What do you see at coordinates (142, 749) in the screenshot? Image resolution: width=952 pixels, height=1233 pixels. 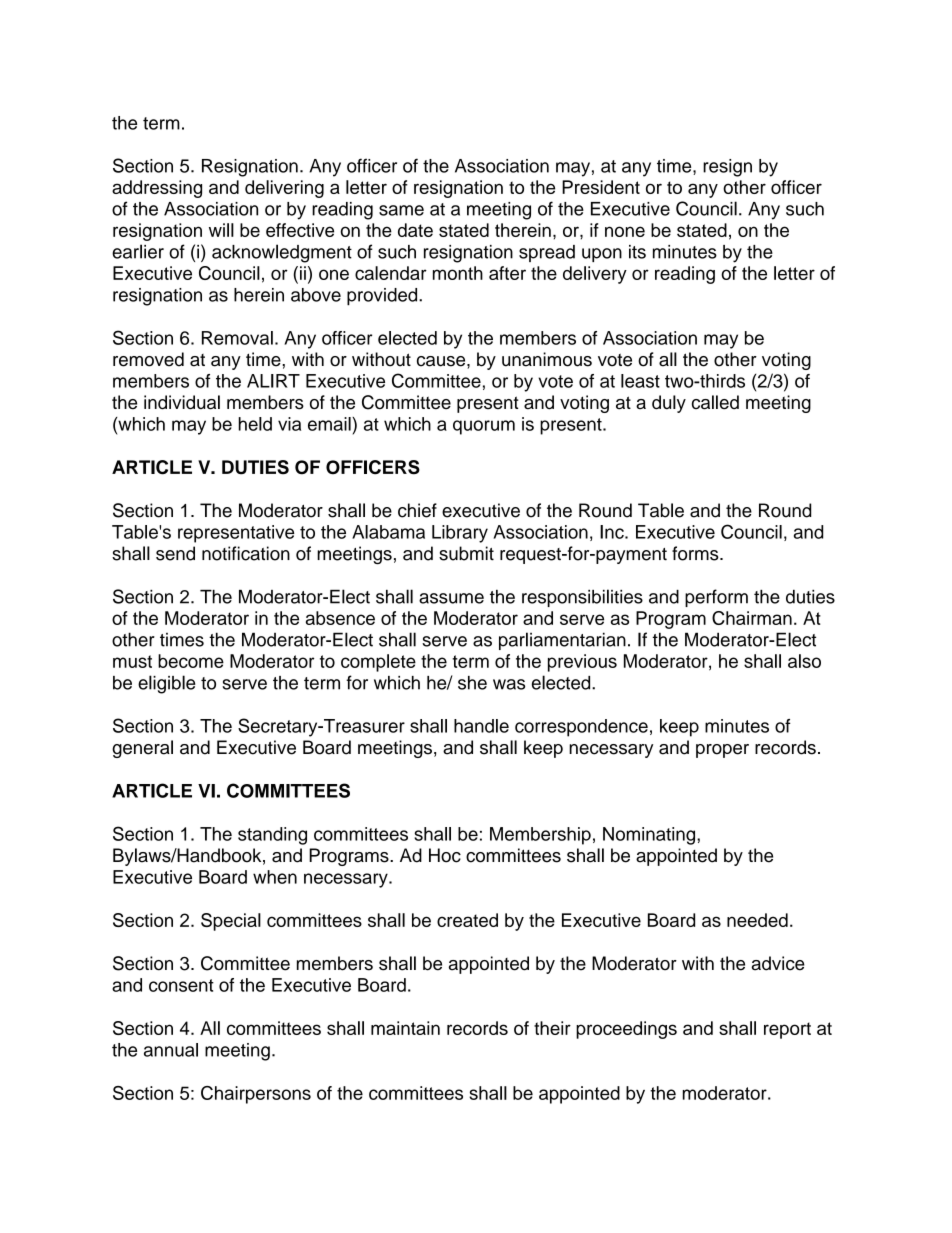 I see `general` at bounding box center [142, 749].
